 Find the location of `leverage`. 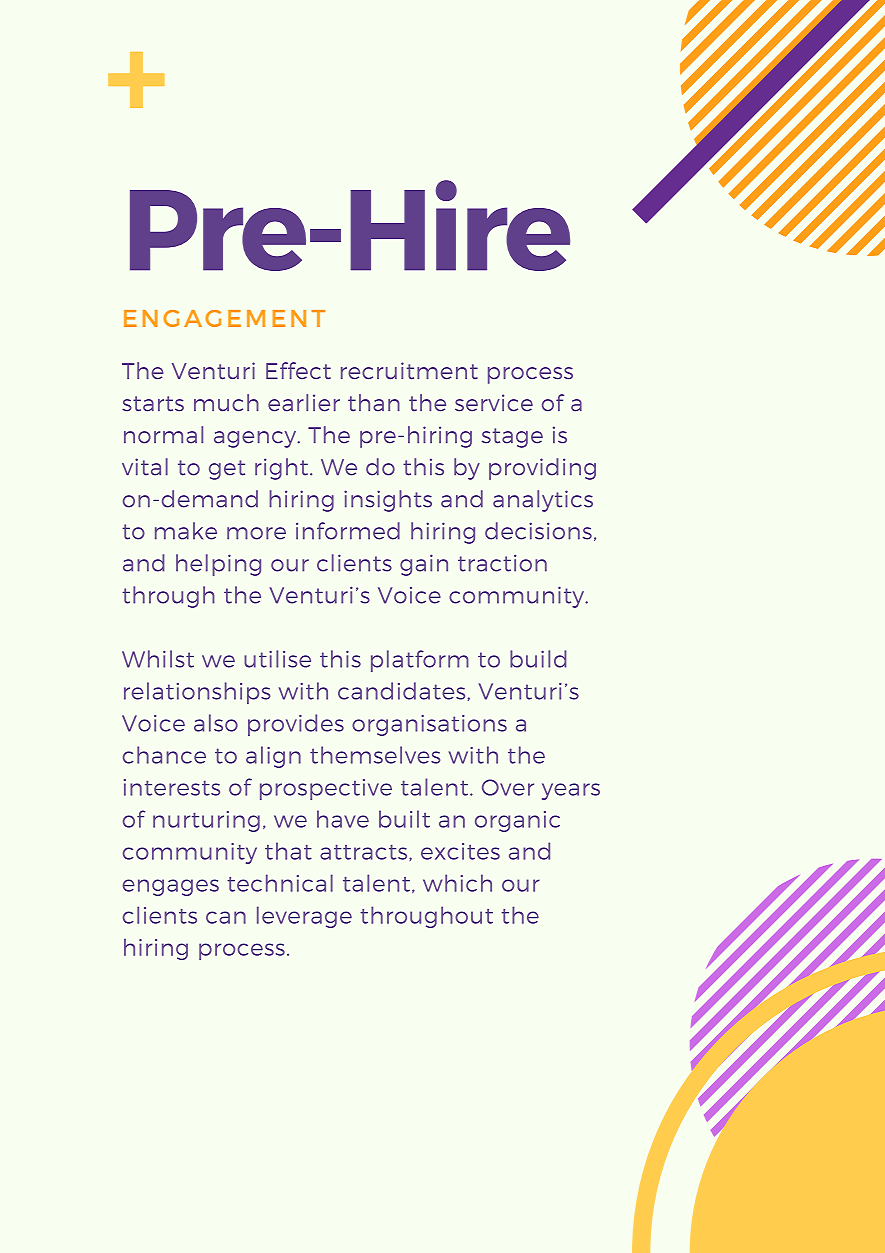

leverage is located at coordinates (304, 917).
